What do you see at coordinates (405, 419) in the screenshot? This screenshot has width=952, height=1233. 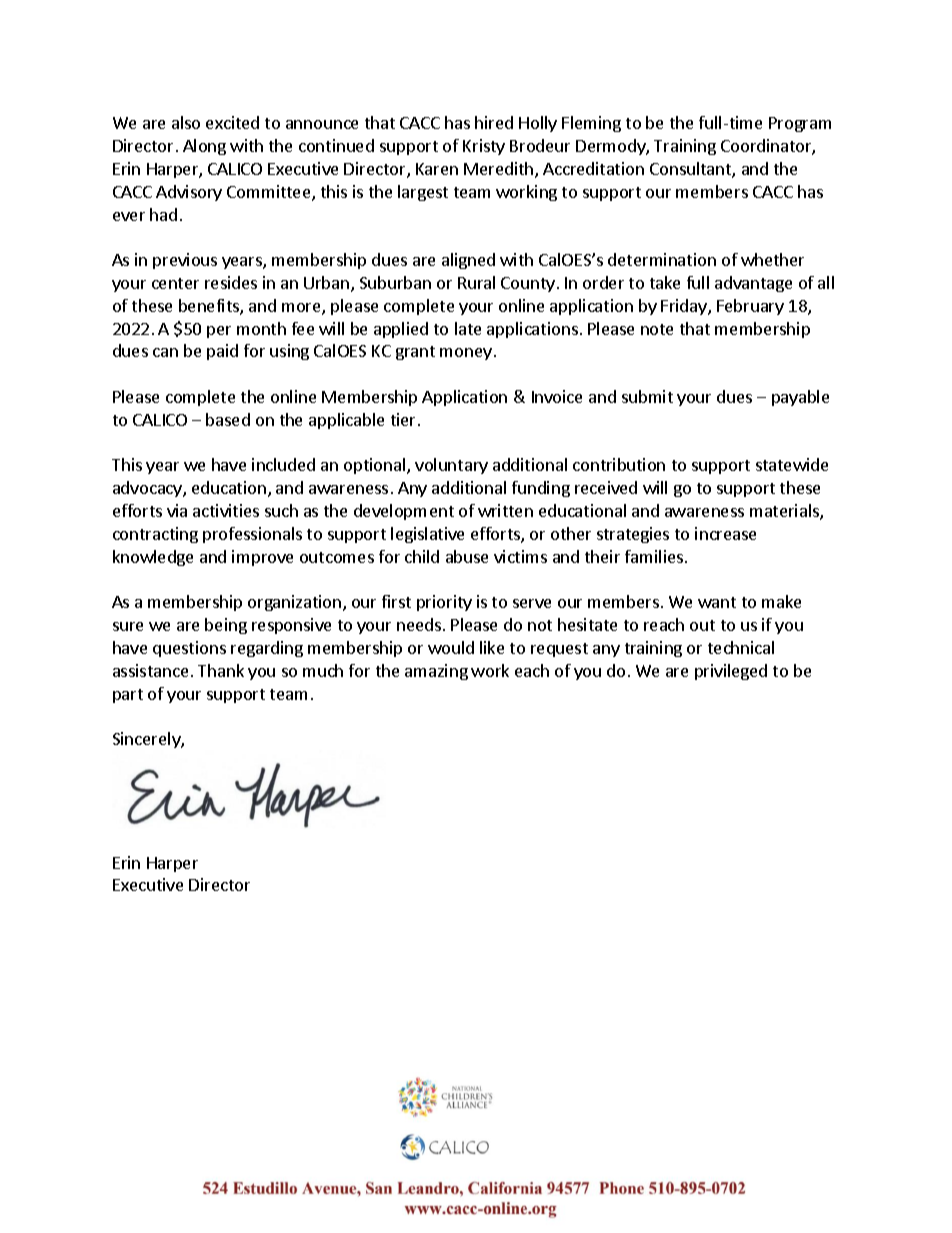 I see `tier` at bounding box center [405, 419].
